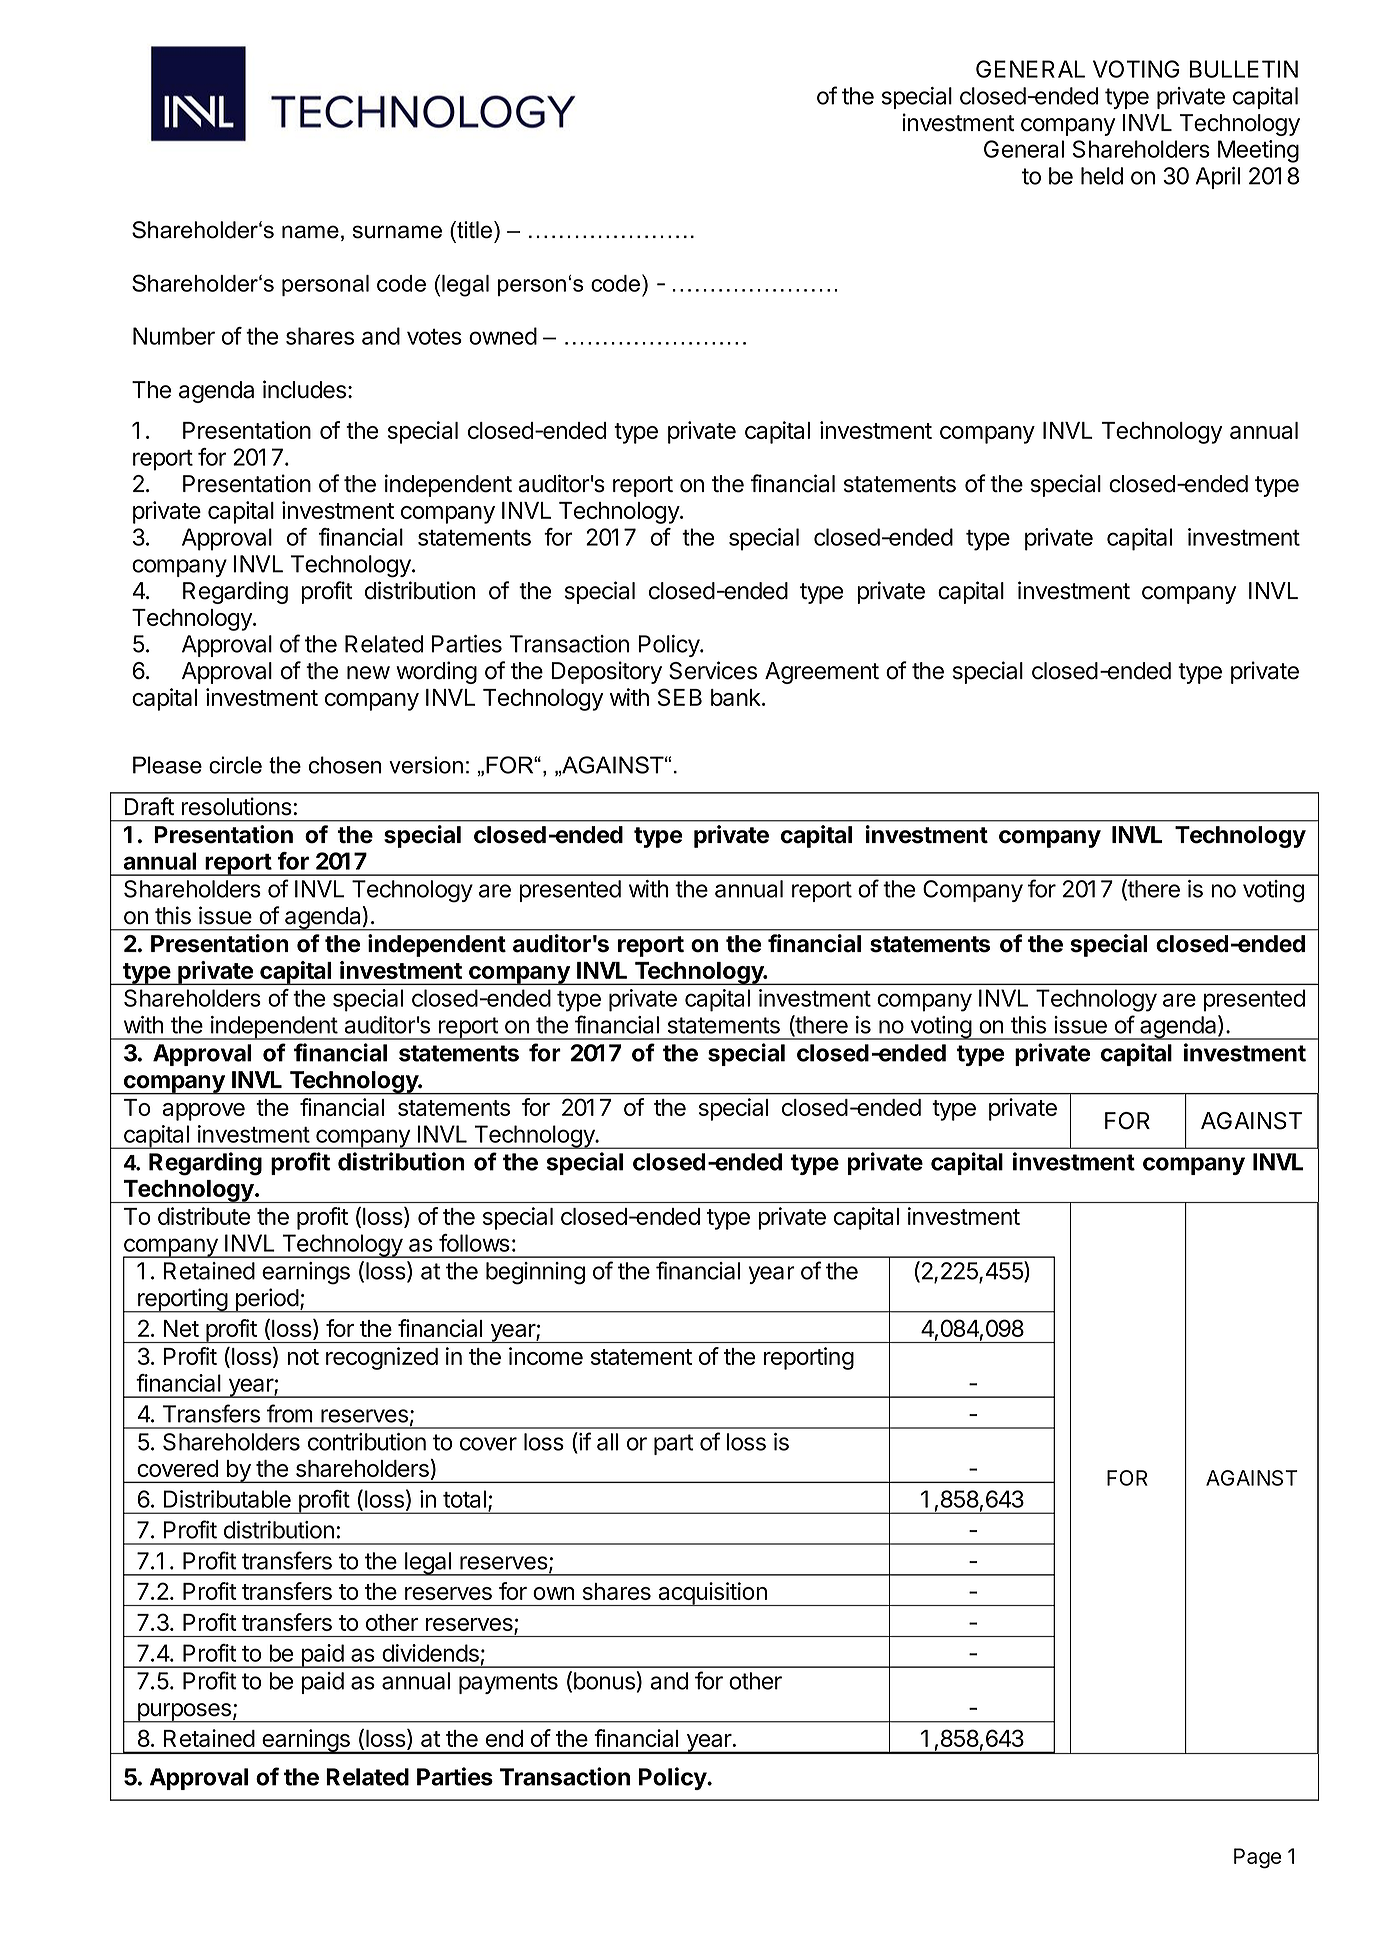 The height and width of the screenshot is (1955, 1383). Describe the element at coordinates (184, 1713) in the screenshot. I see `purposes` at that location.
